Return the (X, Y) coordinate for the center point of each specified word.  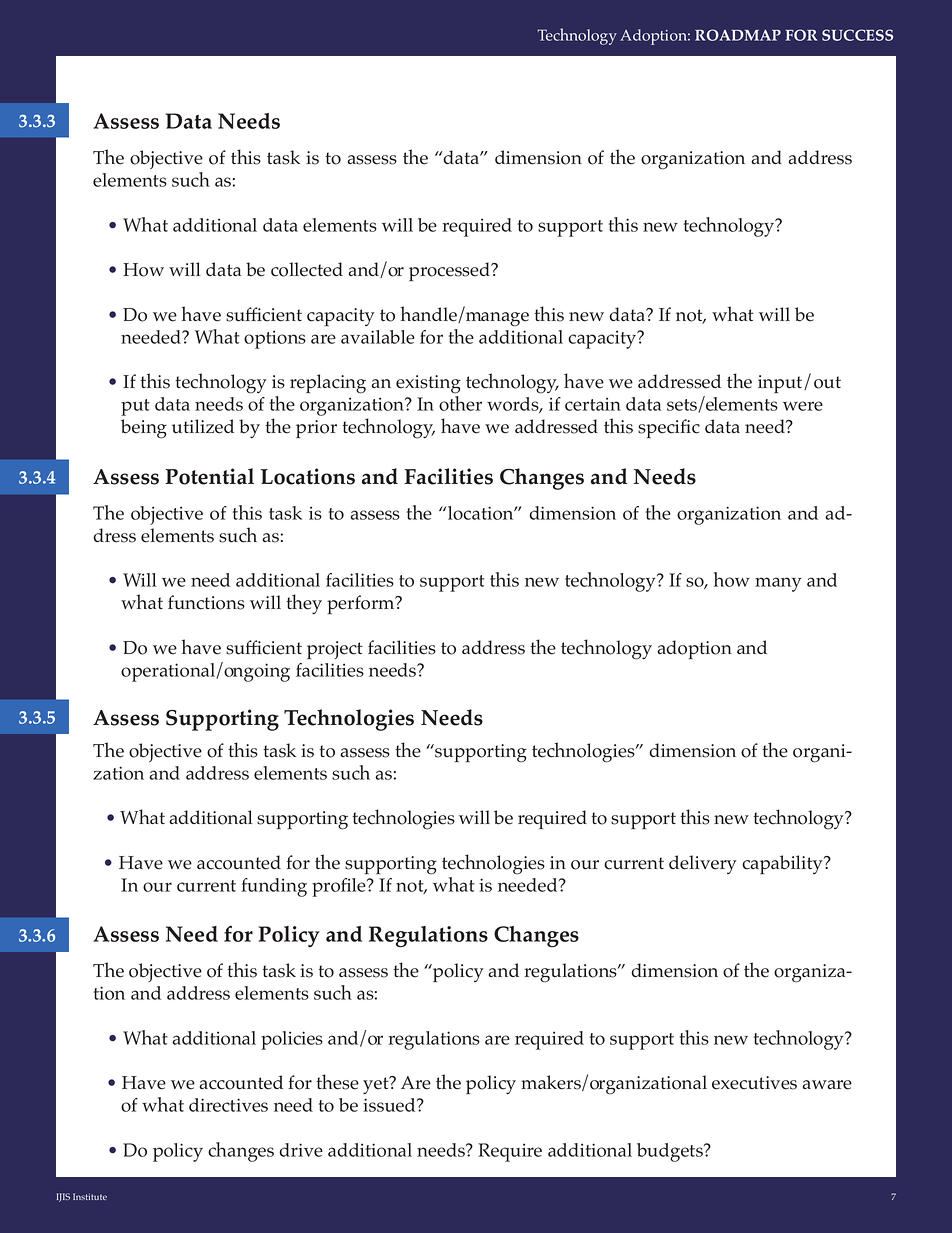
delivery (703, 864)
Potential (209, 476)
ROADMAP (738, 35)
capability (783, 865)
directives (228, 1105)
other (460, 403)
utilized (203, 426)
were (803, 406)
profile (340, 887)
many (778, 584)
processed (451, 272)
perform (362, 604)
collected (307, 269)
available (378, 337)
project (335, 650)
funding (274, 887)
